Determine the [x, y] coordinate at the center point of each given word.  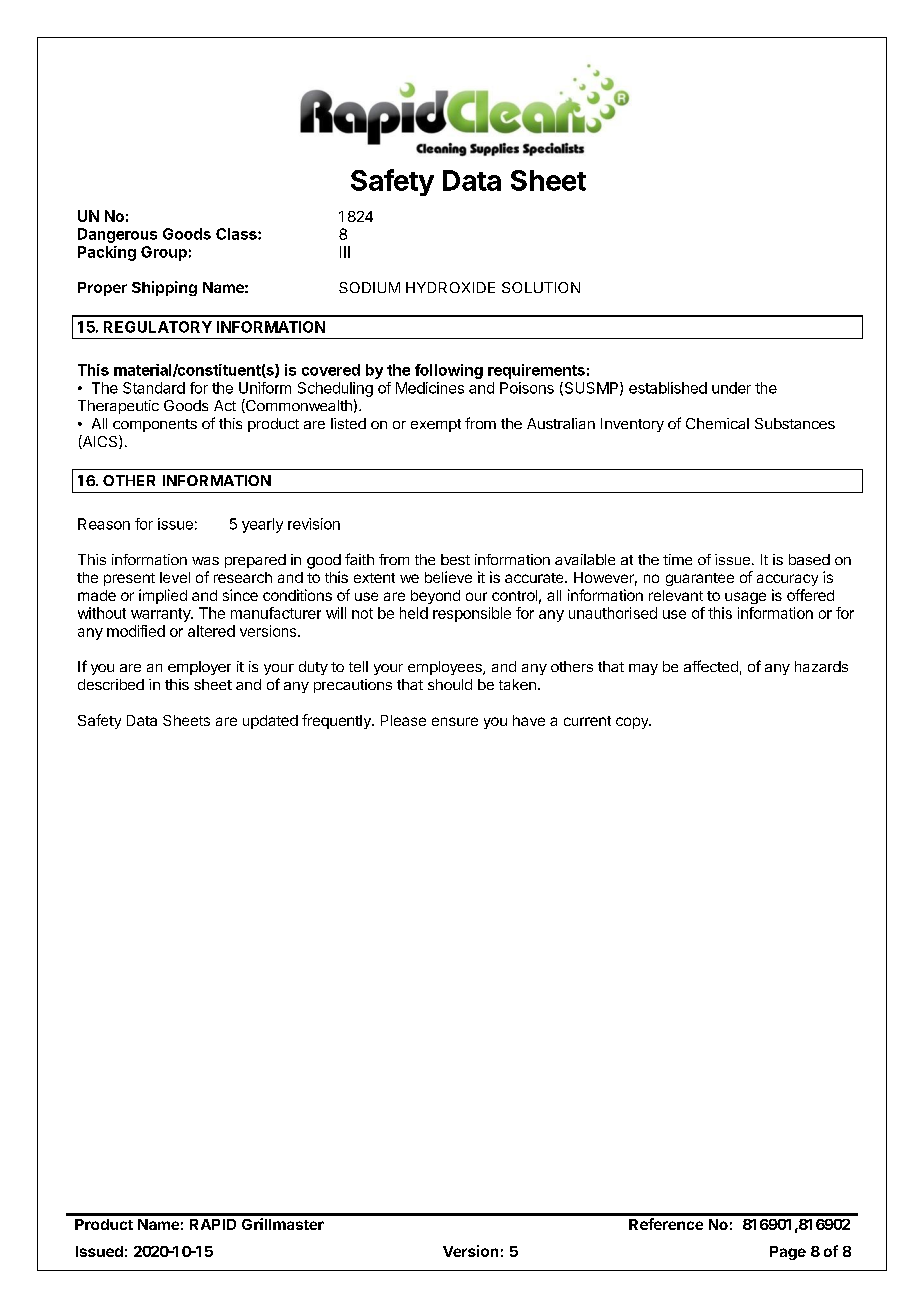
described [111, 684]
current [587, 721]
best [455, 559]
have [529, 720]
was [205, 561]
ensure [455, 721]
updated [270, 722]
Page [788, 1253]
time [677, 559]
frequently [337, 721]
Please [403, 720]
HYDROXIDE [450, 287]
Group [164, 253]
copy [633, 723]
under [731, 388]
